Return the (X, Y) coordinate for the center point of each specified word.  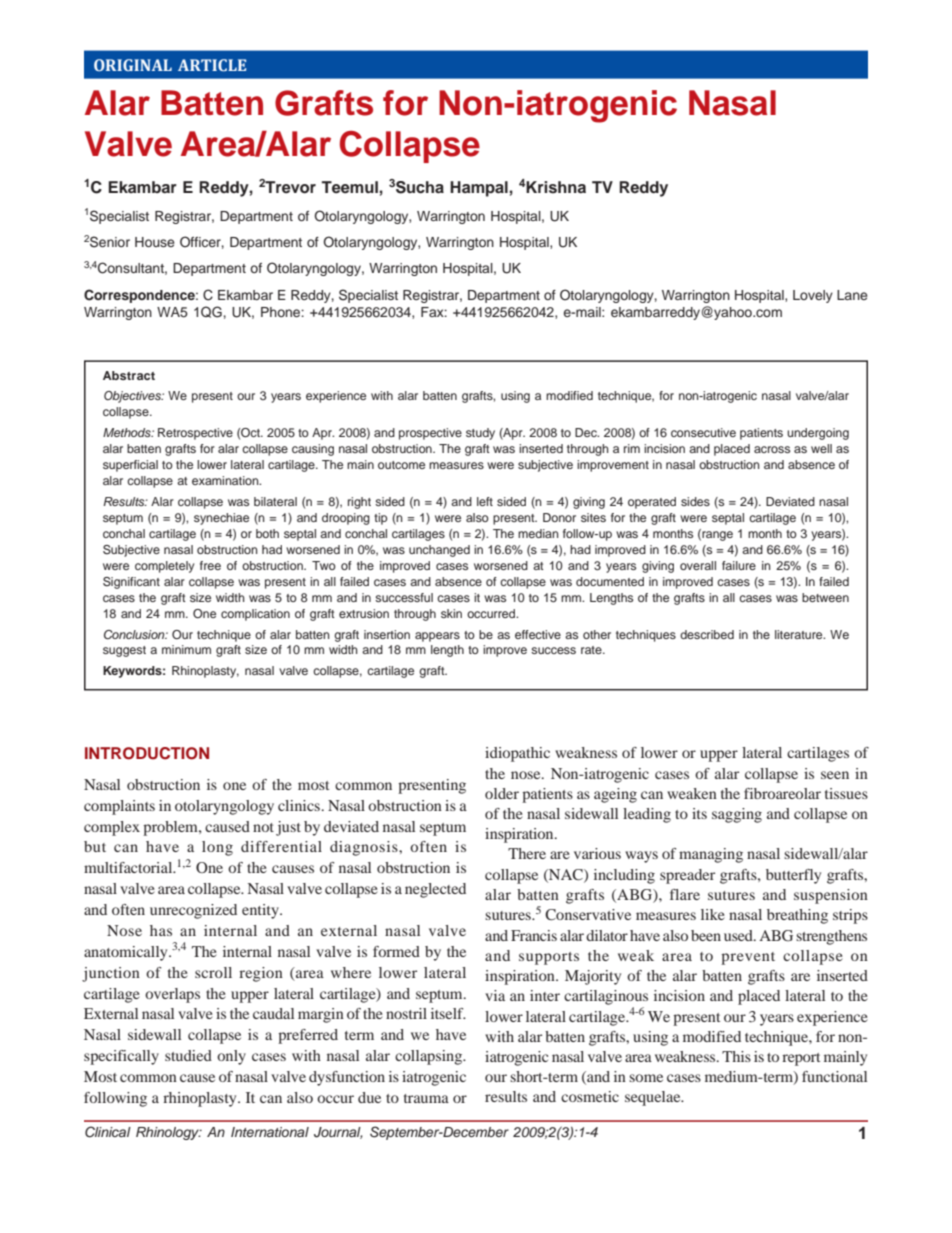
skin (451, 613)
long (217, 848)
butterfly (793, 876)
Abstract (129, 375)
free (210, 565)
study (480, 434)
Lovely (813, 296)
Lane (852, 295)
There (527, 853)
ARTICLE (212, 65)
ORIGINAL (133, 65)
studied (188, 1055)
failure (739, 565)
